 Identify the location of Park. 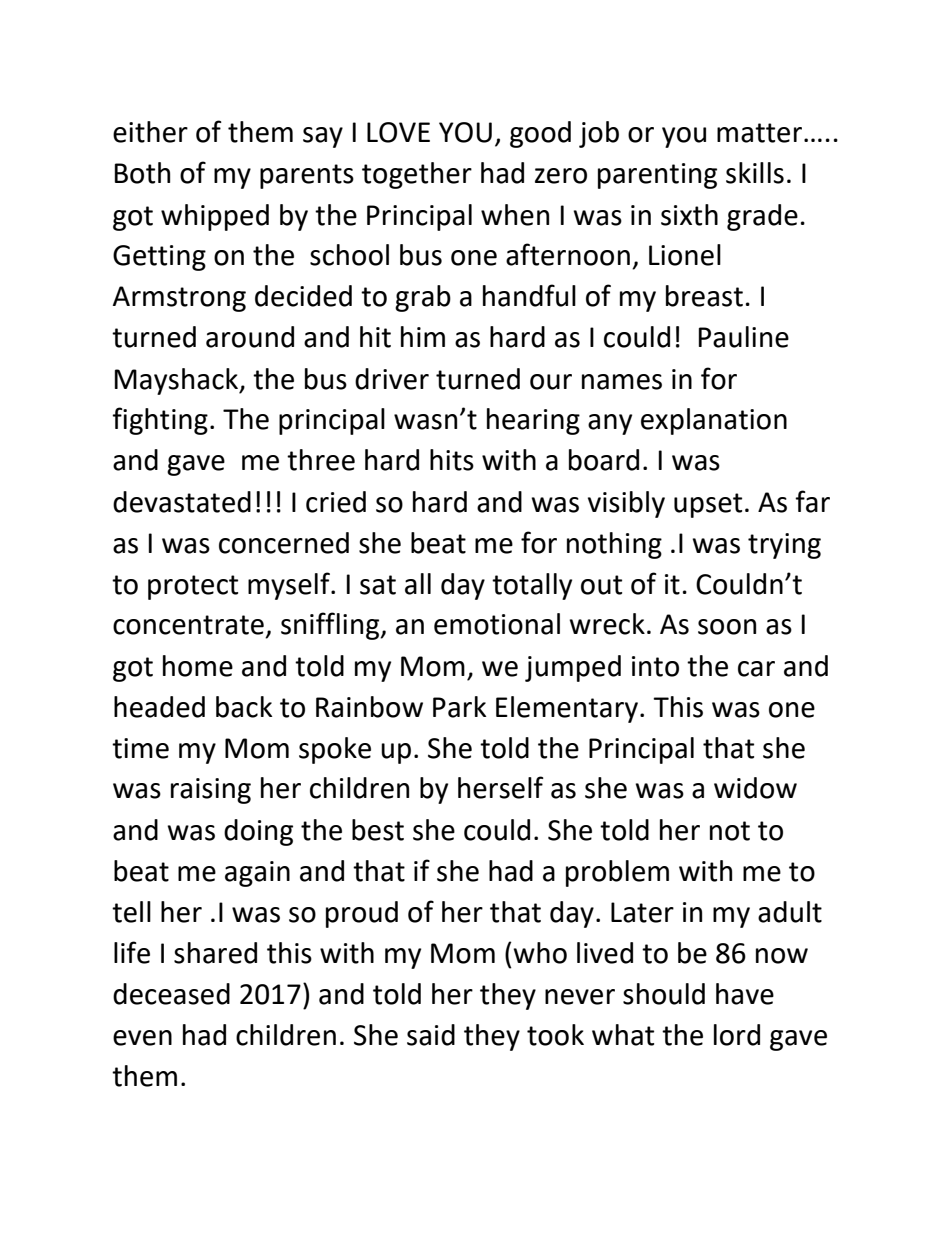
(459, 707).
